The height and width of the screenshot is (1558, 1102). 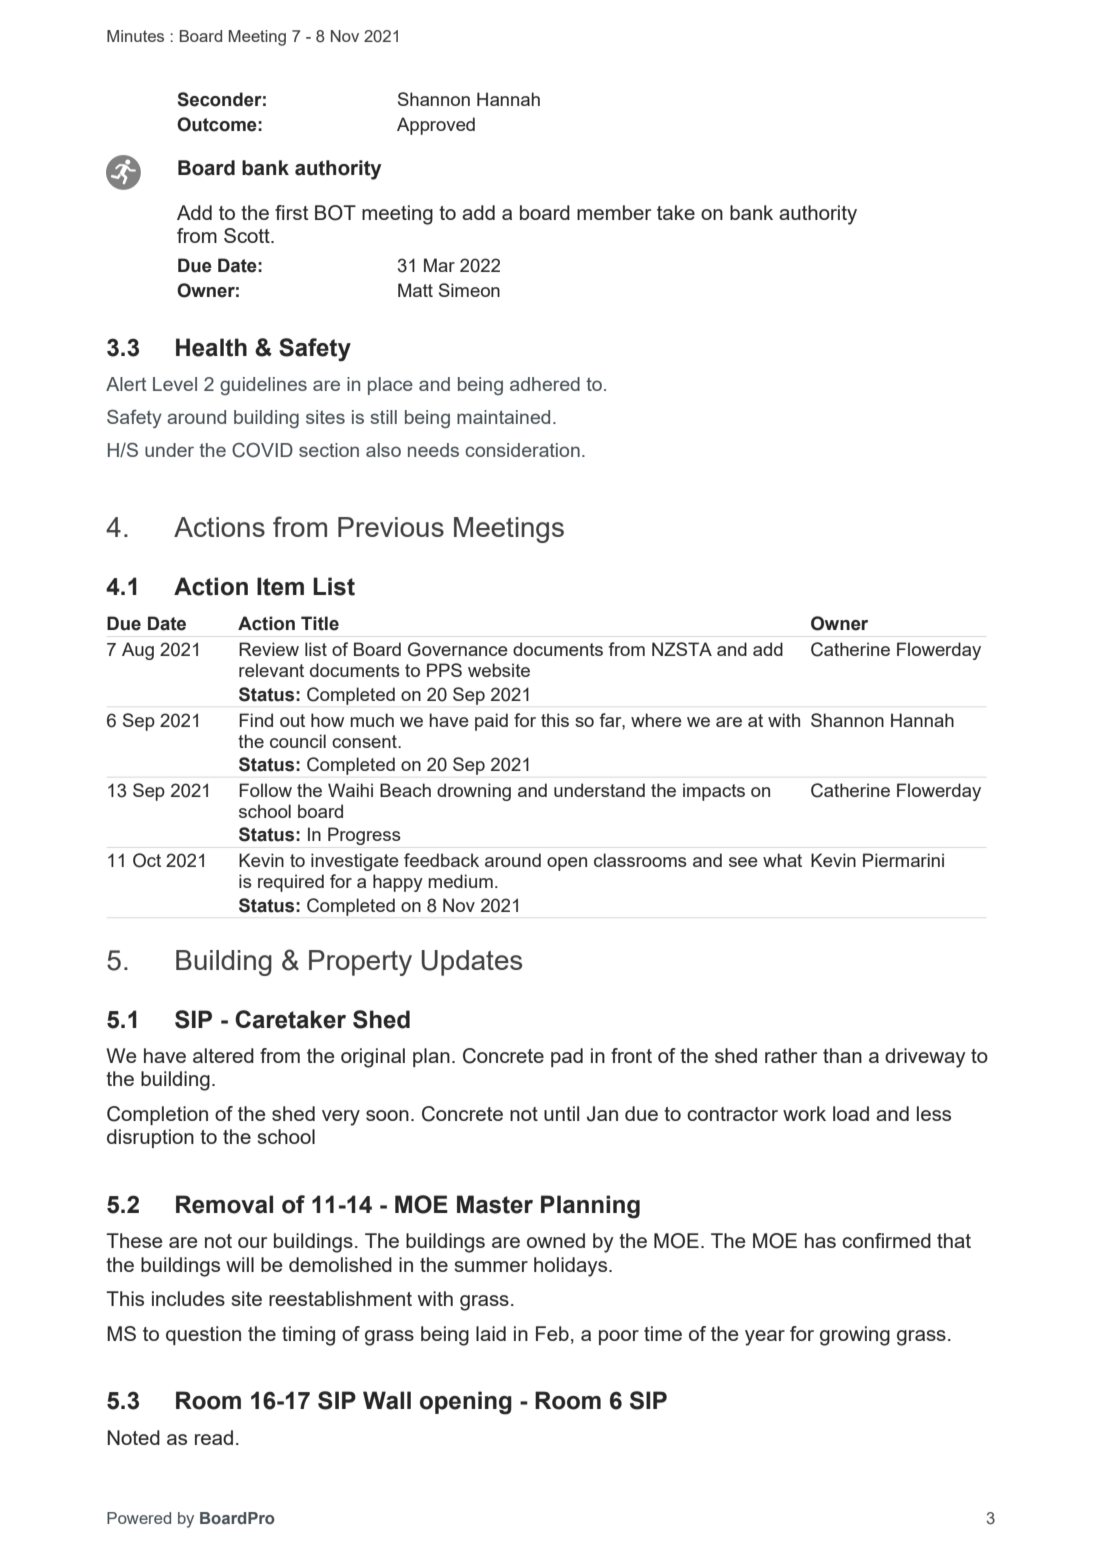 What do you see at coordinates (614, 212) in the screenshot?
I see `member` at bounding box center [614, 212].
